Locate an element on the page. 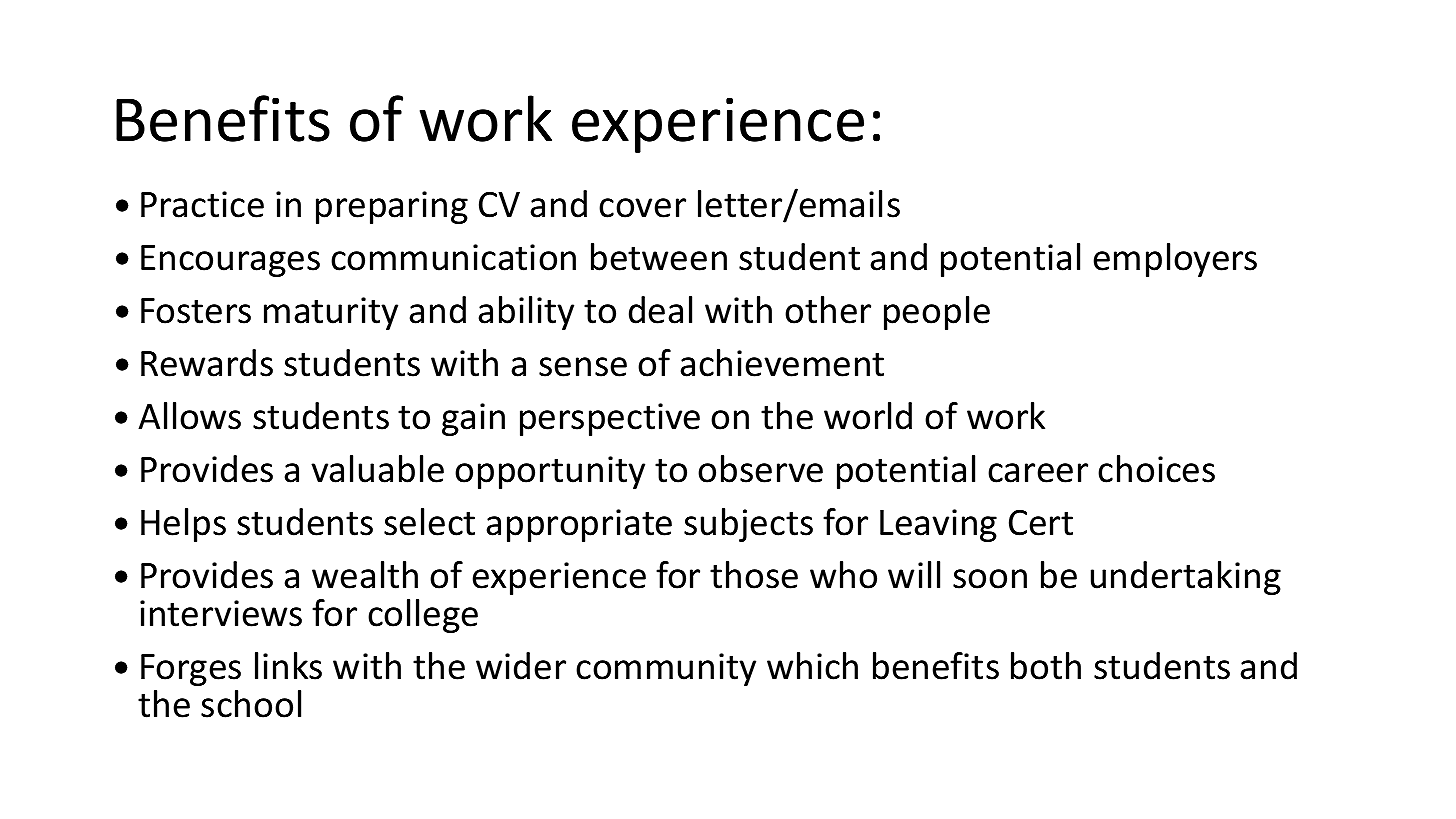 This page has height=819, width=1456. community is located at coordinates (666, 669).
